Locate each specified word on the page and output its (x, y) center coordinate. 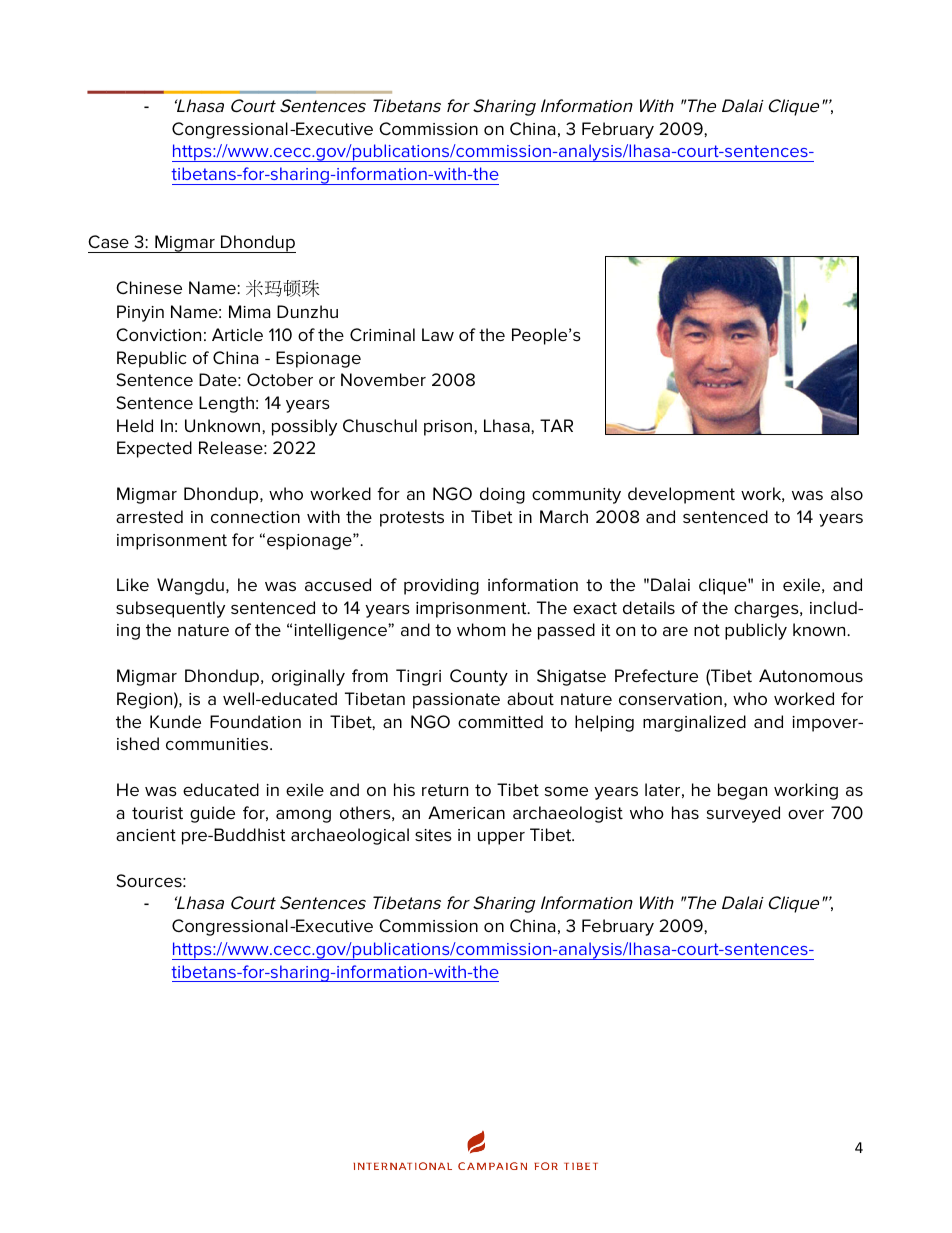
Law (438, 334)
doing (502, 495)
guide (212, 814)
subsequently (170, 609)
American (466, 812)
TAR (556, 425)
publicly (756, 631)
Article (237, 334)
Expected (154, 449)
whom (481, 629)
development (681, 495)
